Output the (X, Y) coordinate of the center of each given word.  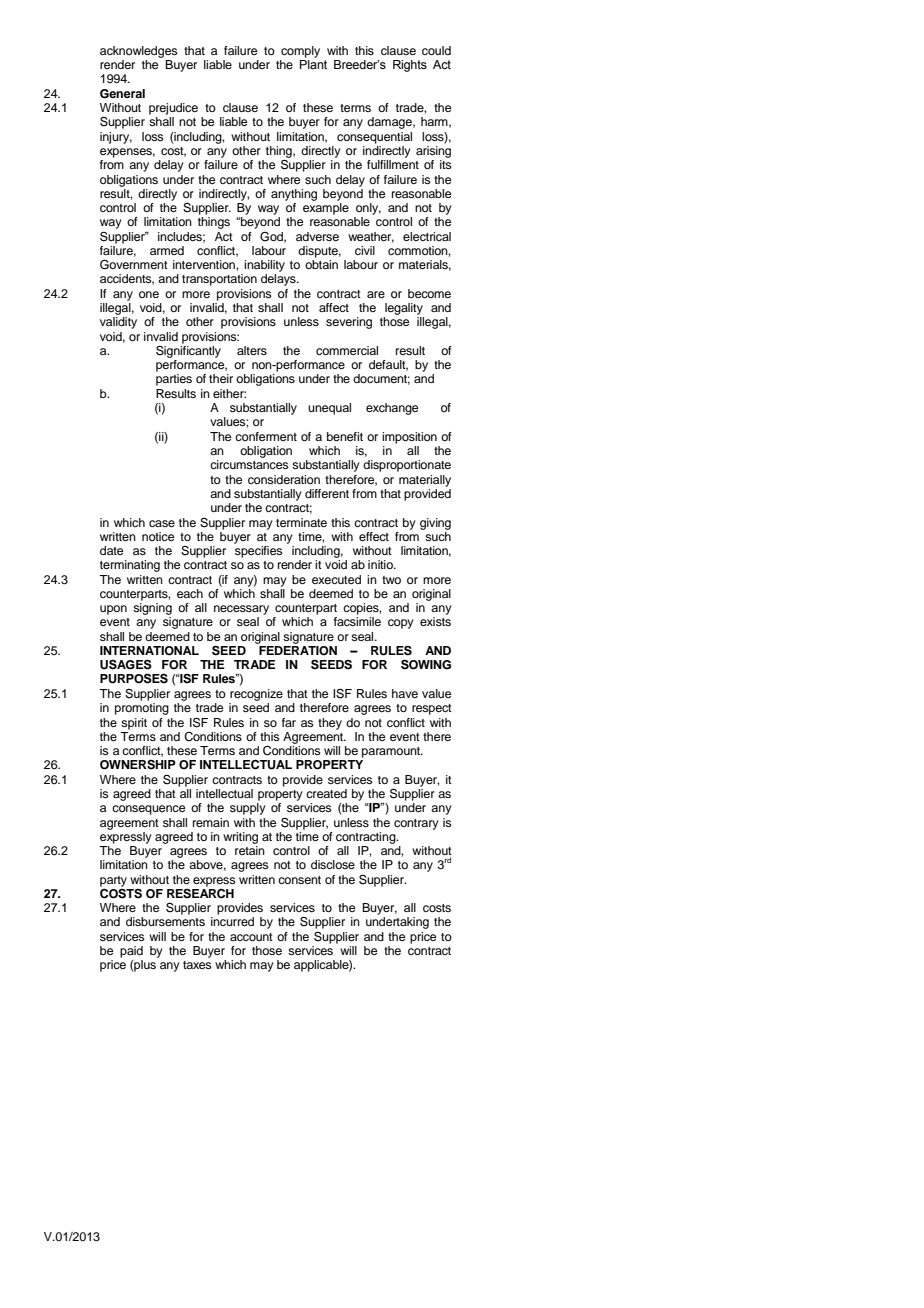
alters (252, 350)
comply (300, 52)
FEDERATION (297, 649)
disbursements (165, 921)
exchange (392, 409)
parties (174, 380)
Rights (410, 66)
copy (401, 624)
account (251, 937)
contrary (416, 824)
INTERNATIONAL (149, 651)
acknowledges (139, 52)
